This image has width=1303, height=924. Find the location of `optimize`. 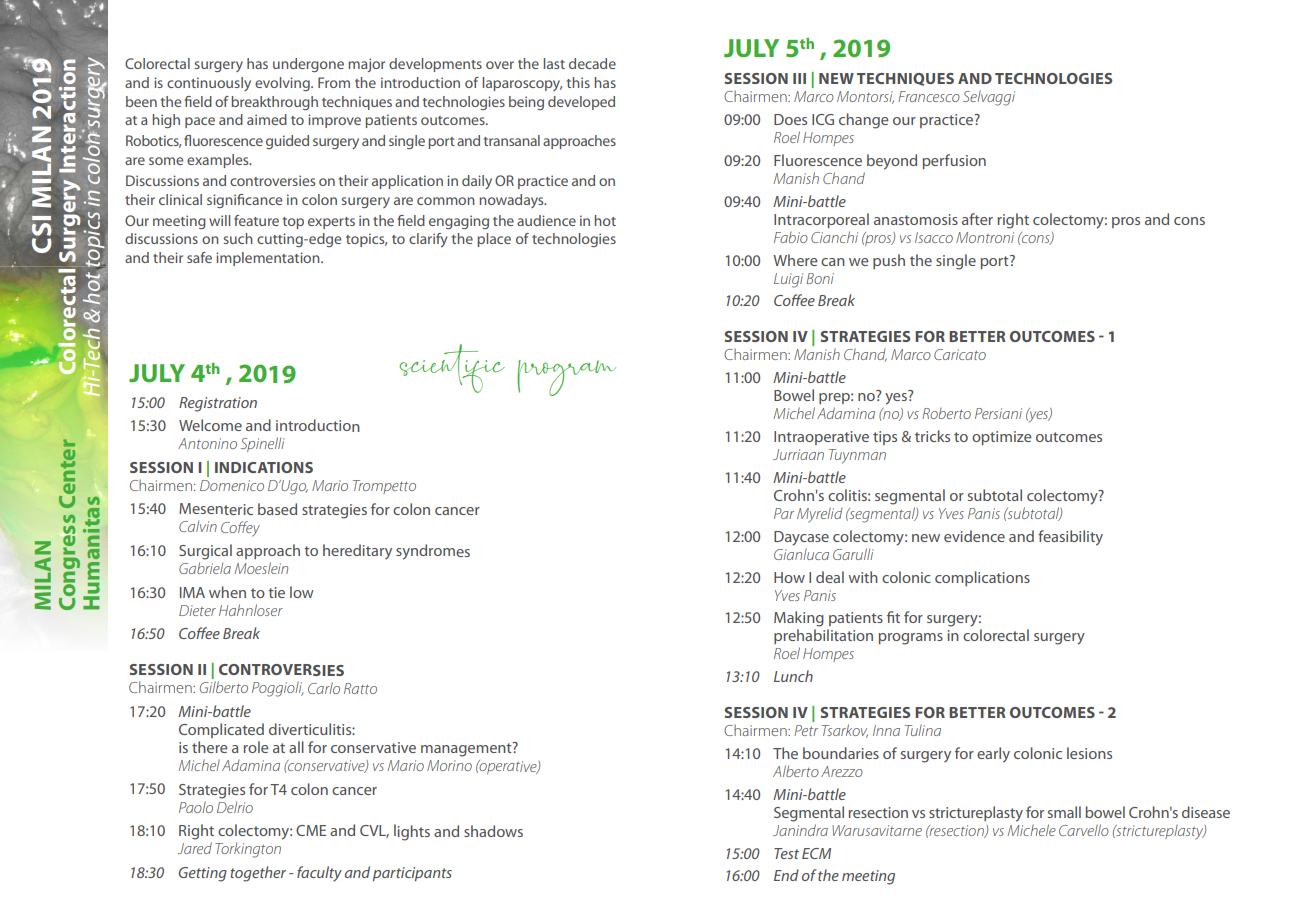

optimize is located at coordinates (1002, 438).
